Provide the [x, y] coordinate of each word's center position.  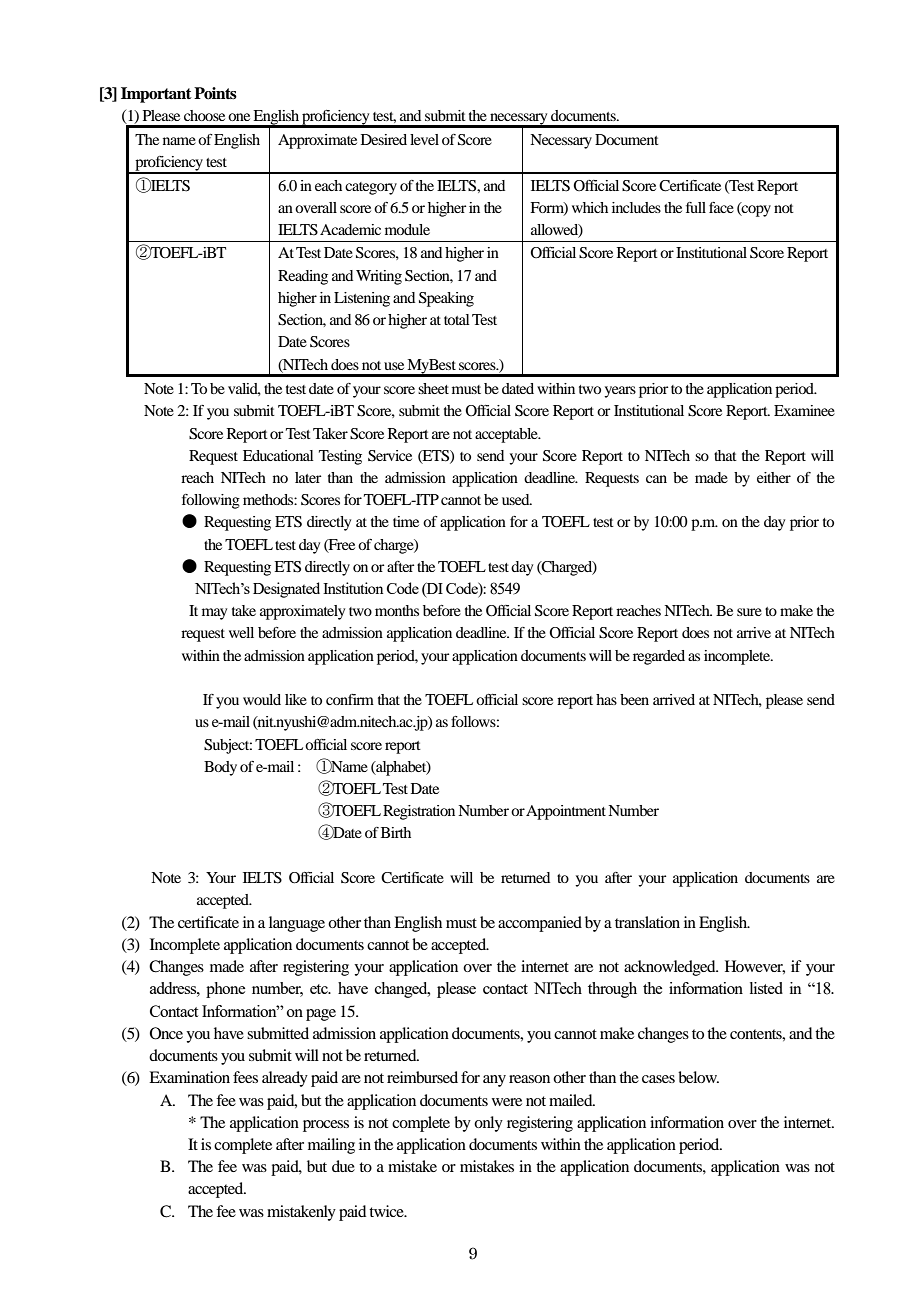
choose [204, 115]
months [397, 610]
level [424, 139]
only [488, 1124]
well [241, 632]
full [696, 207]
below [698, 1077]
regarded [659, 657]
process [326, 1126]
